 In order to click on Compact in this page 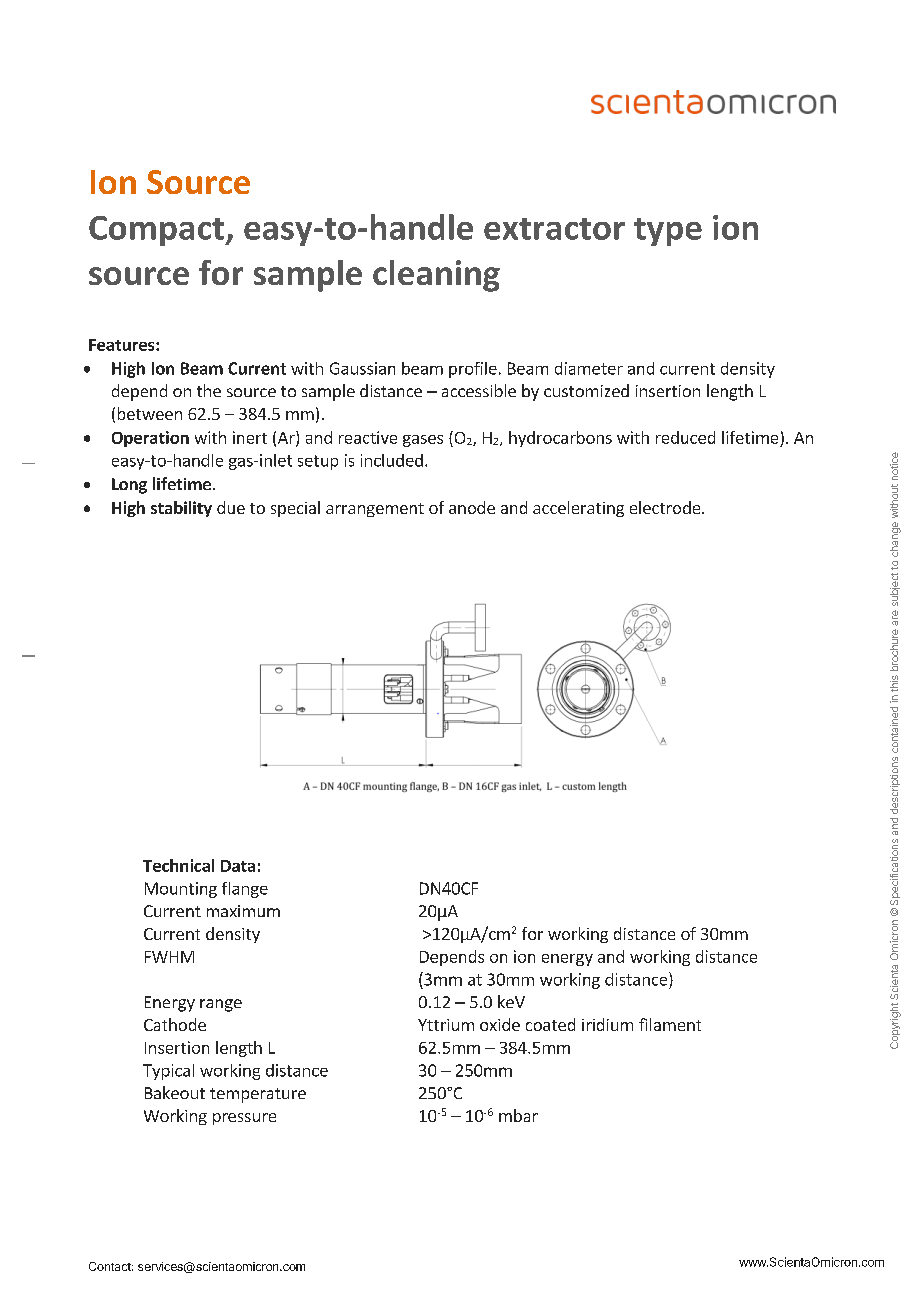, I will do `click(157, 231)`.
